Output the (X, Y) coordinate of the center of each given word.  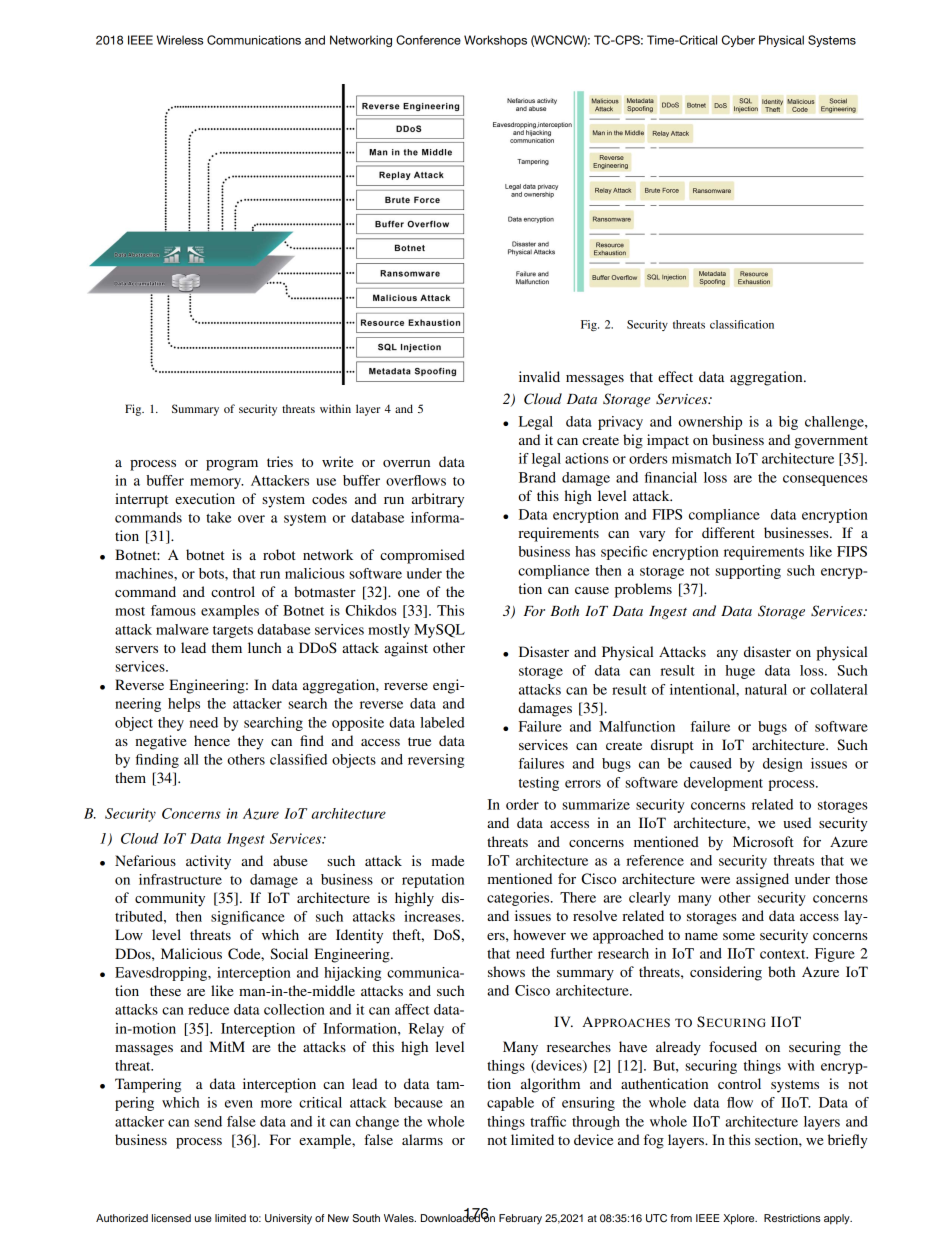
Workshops (495, 41)
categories (519, 899)
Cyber (738, 41)
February (520, 1219)
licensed (171, 1218)
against (406, 649)
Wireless (180, 40)
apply (838, 1219)
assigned (762, 880)
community (170, 899)
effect (675, 376)
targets (233, 632)
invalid (539, 376)
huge (740, 672)
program (232, 465)
